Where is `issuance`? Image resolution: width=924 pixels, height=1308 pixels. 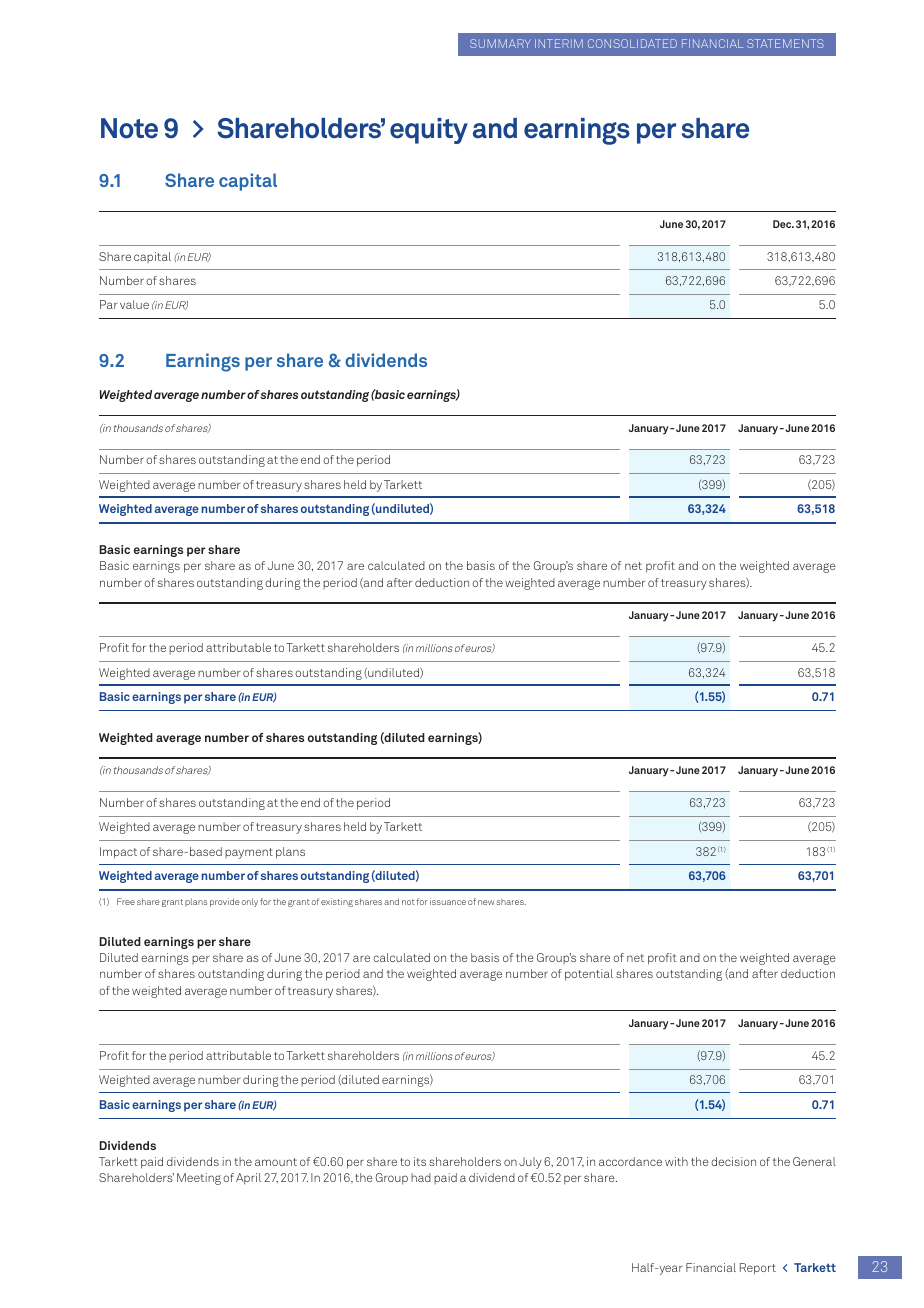 issuance is located at coordinates (448, 901).
